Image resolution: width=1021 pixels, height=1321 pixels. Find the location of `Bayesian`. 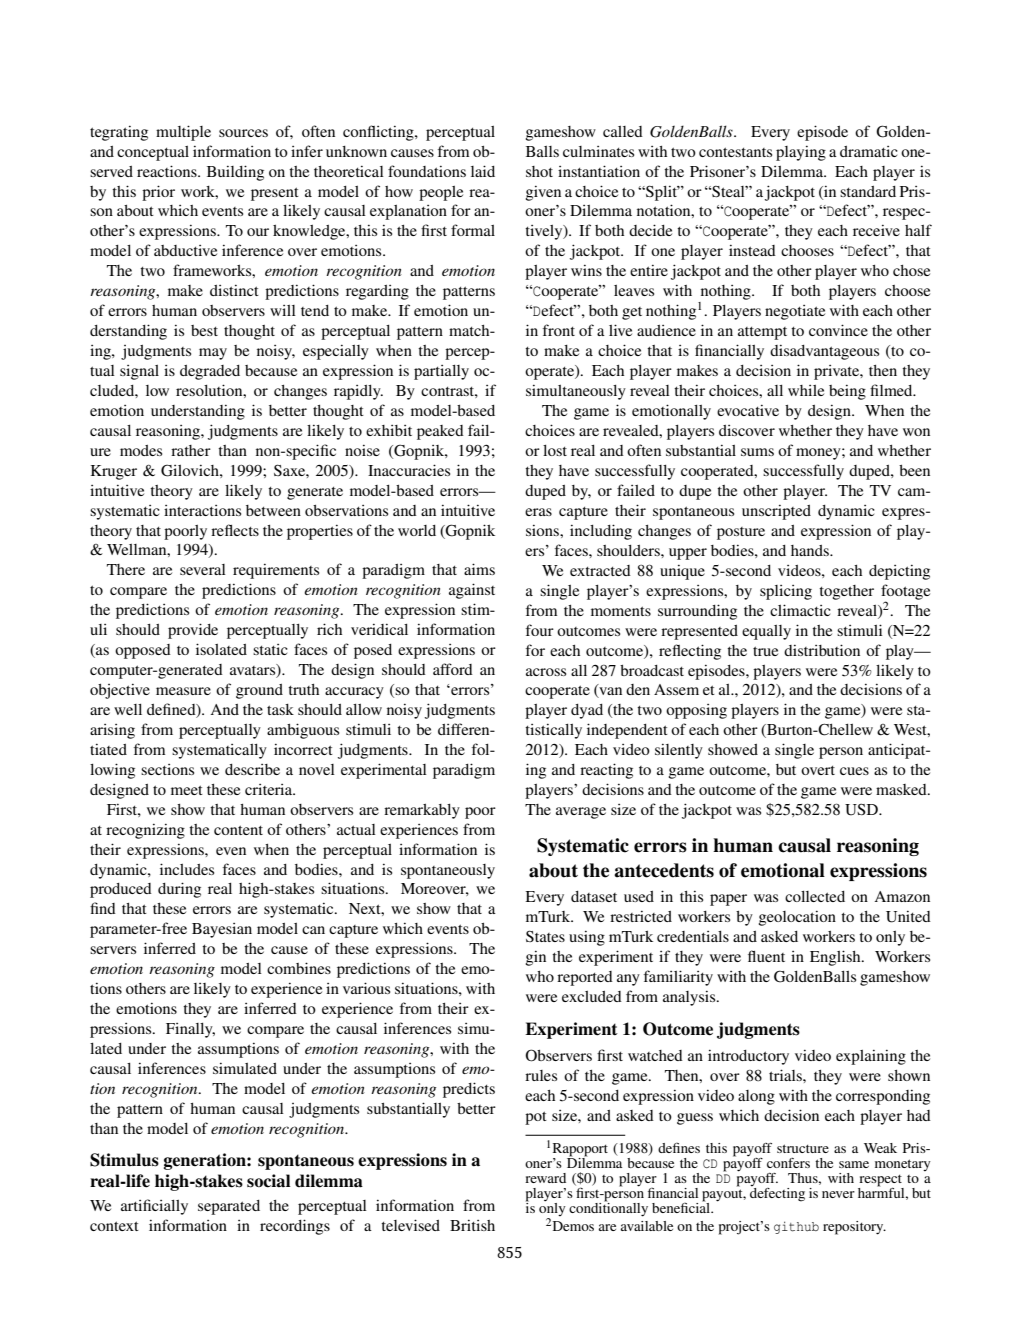

Bayesian is located at coordinates (222, 930).
